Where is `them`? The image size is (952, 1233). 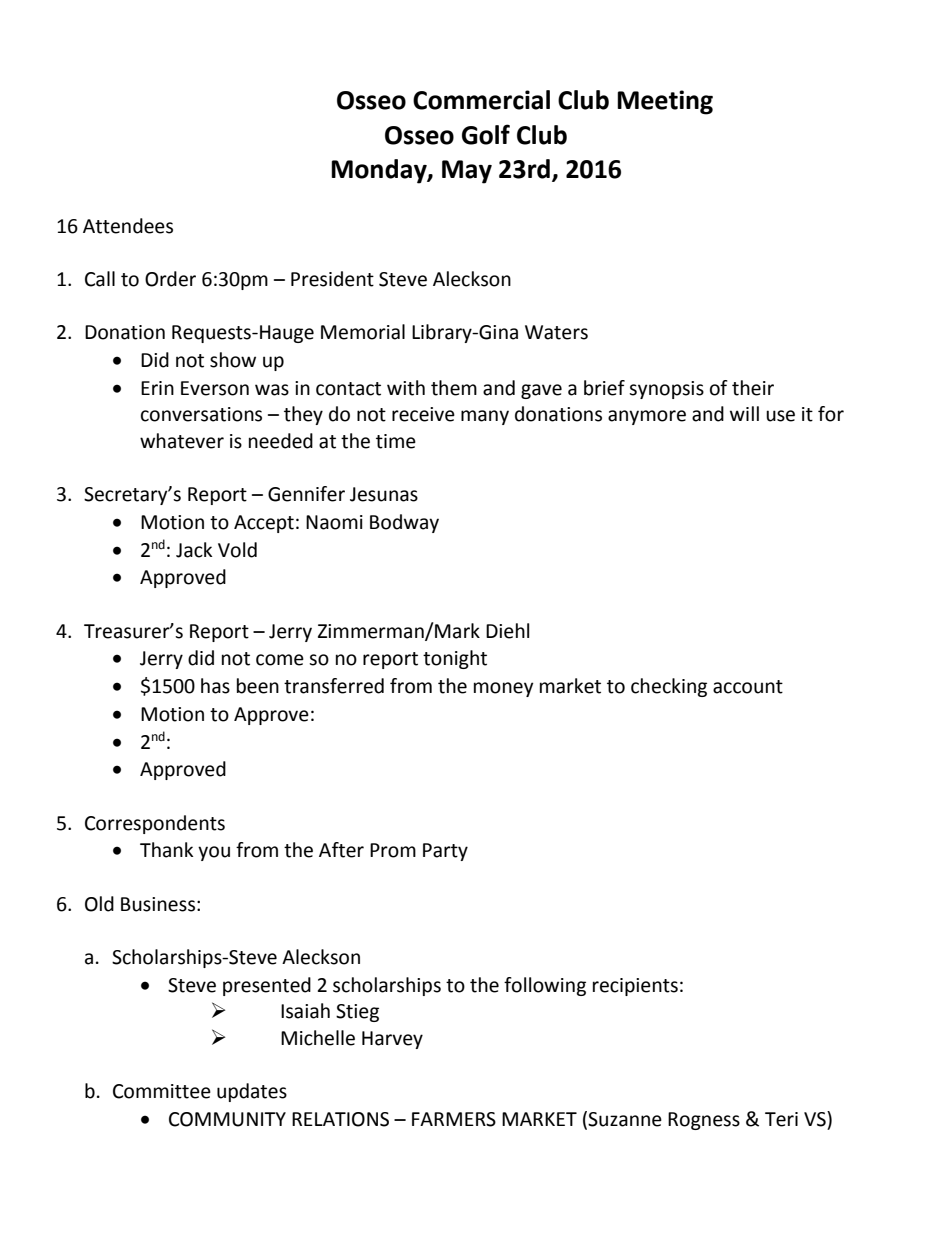
them is located at coordinates (454, 388).
